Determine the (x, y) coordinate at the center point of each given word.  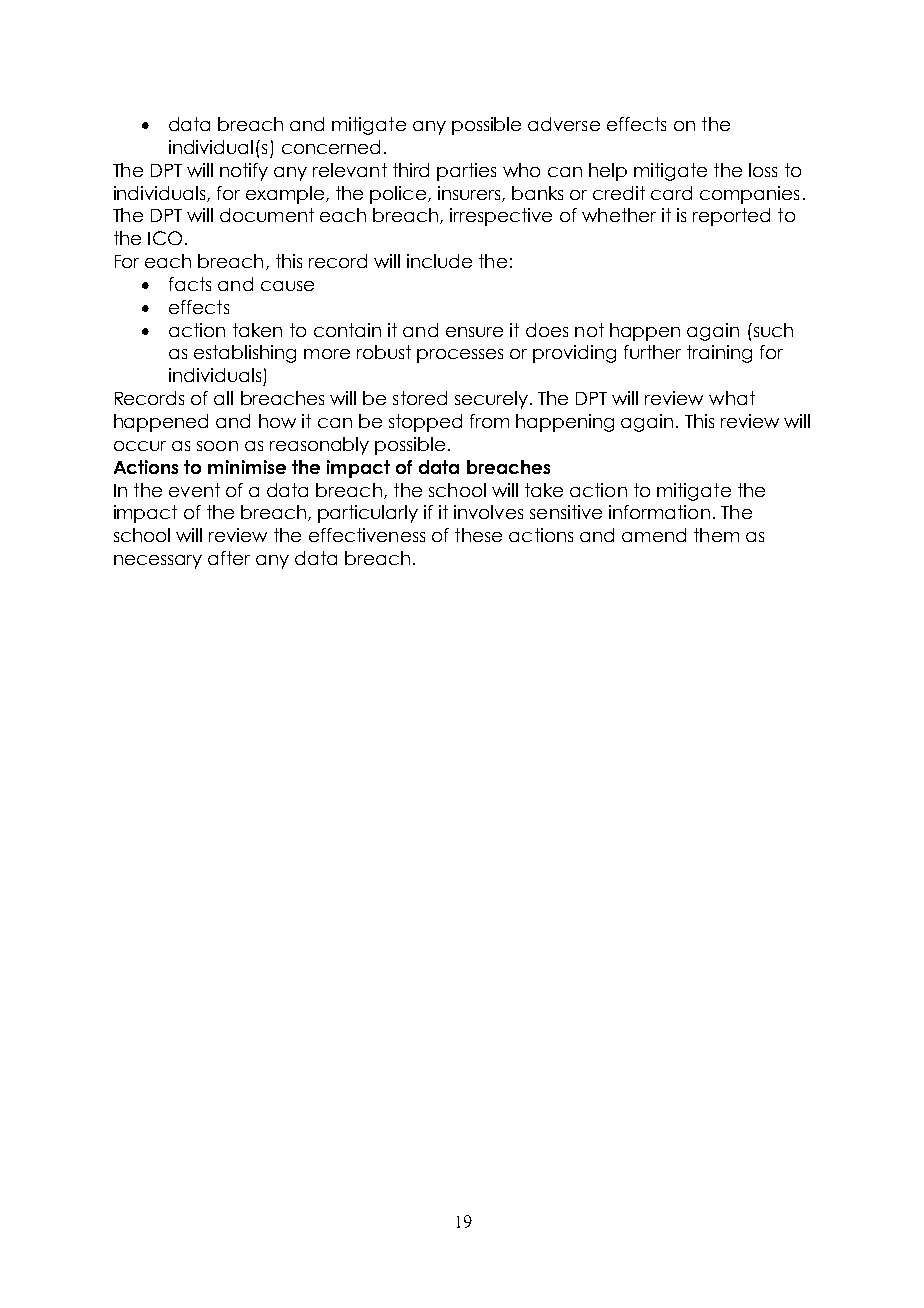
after (229, 558)
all (223, 398)
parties (466, 172)
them (716, 535)
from (489, 421)
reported (731, 217)
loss (763, 170)
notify (244, 172)
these (478, 535)
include (439, 261)
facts (190, 284)
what (732, 398)
